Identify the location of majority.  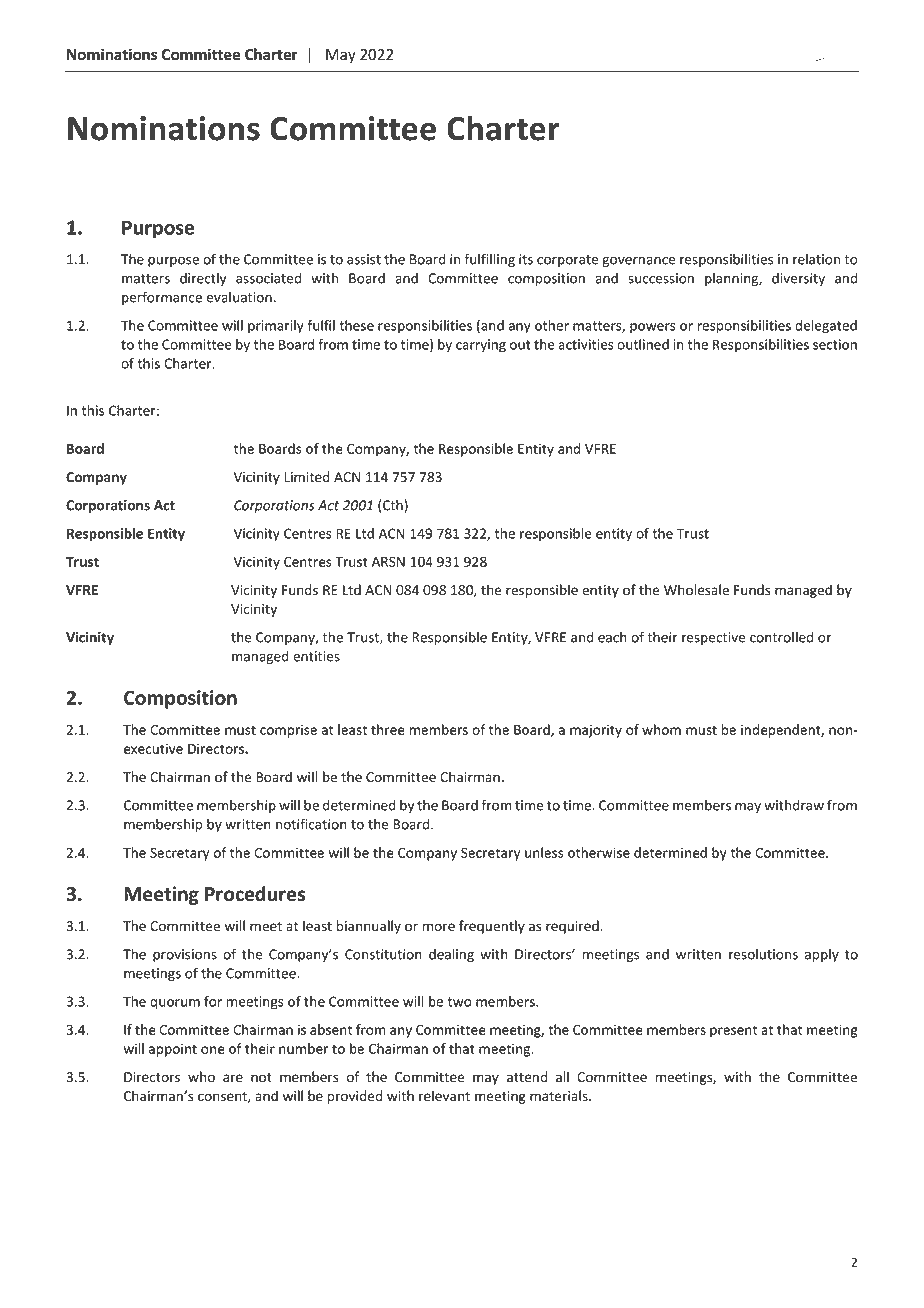
(596, 731).
